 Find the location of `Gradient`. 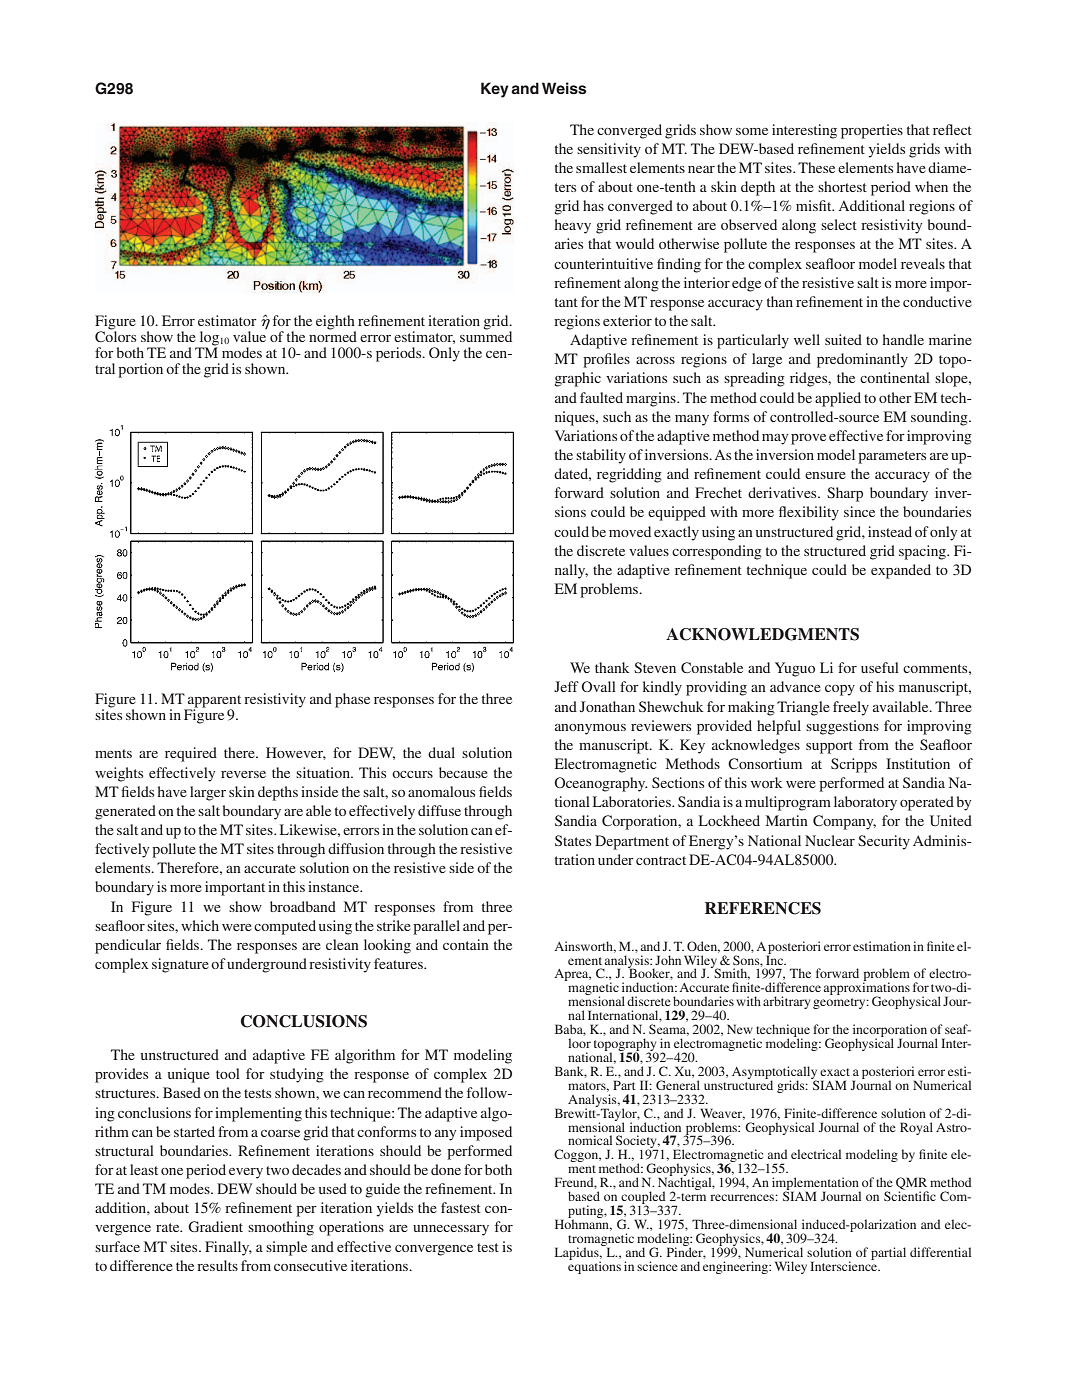

Gradient is located at coordinates (215, 1226).
